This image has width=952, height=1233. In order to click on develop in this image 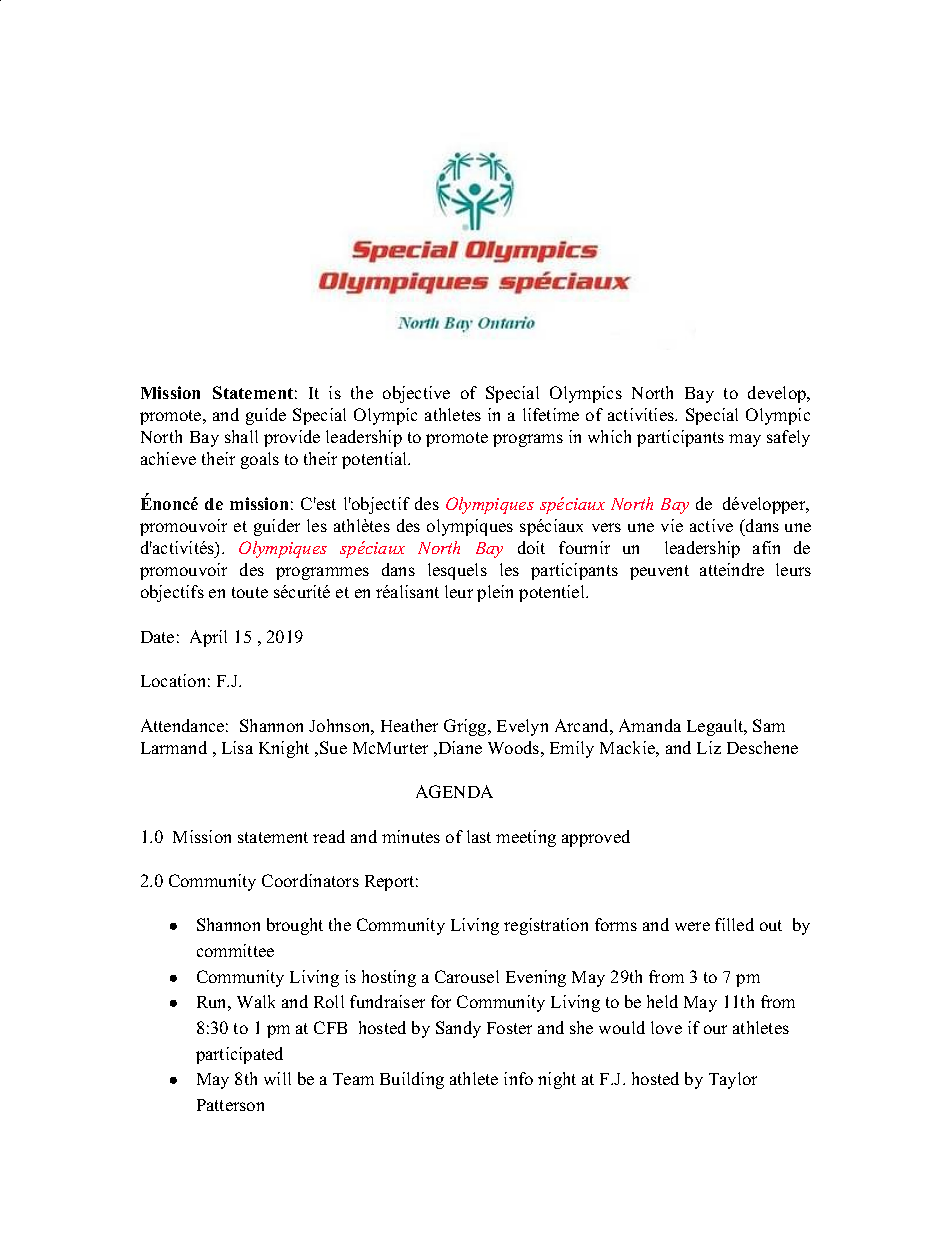, I will do `click(778, 394)`.
